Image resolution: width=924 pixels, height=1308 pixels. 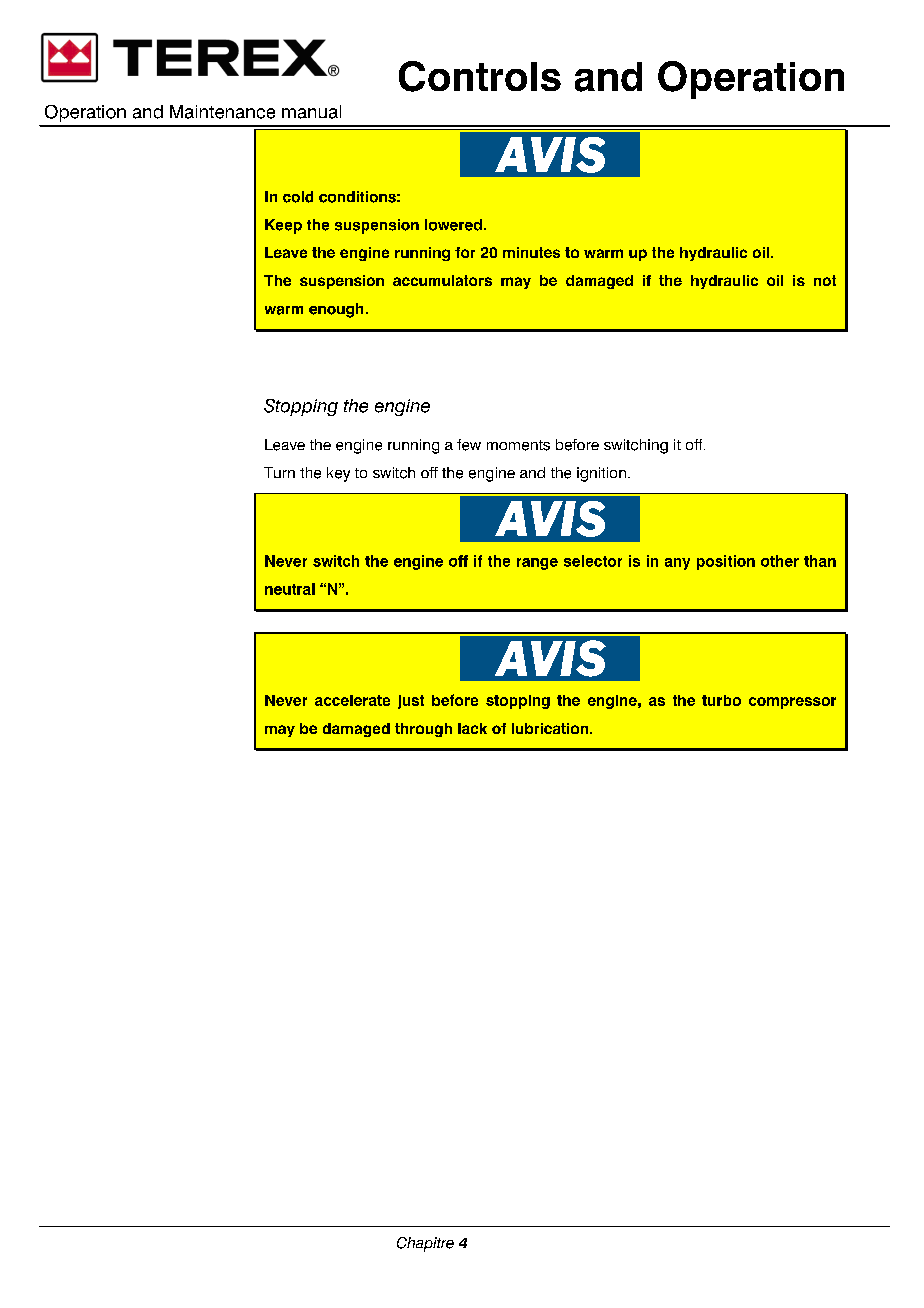 I want to click on moments, so click(x=518, y=445).
